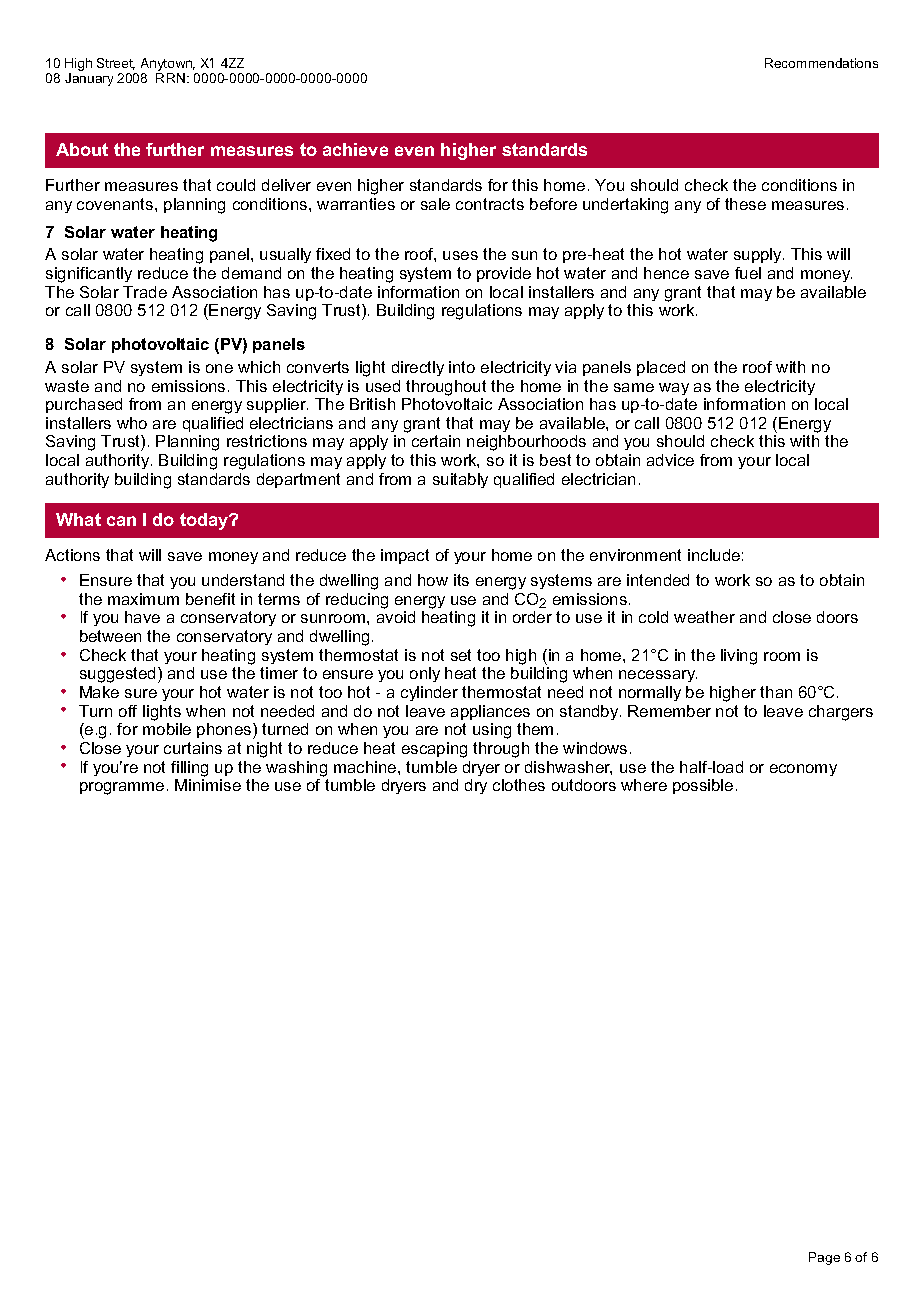  I want to click on achieve, so click(355, 149).
